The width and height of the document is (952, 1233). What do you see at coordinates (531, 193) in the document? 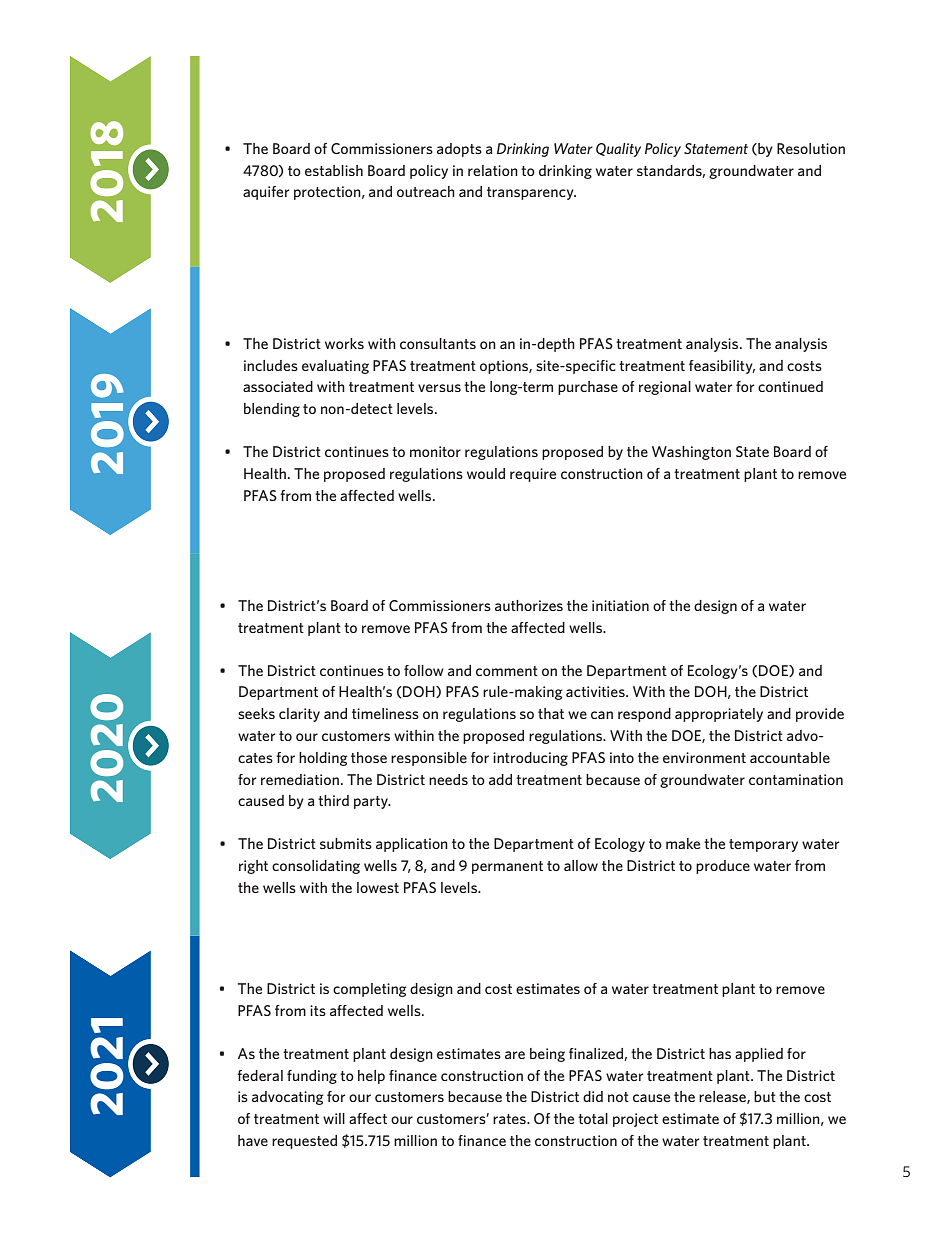
I see `transparency` at bounding box center [531, 193].
